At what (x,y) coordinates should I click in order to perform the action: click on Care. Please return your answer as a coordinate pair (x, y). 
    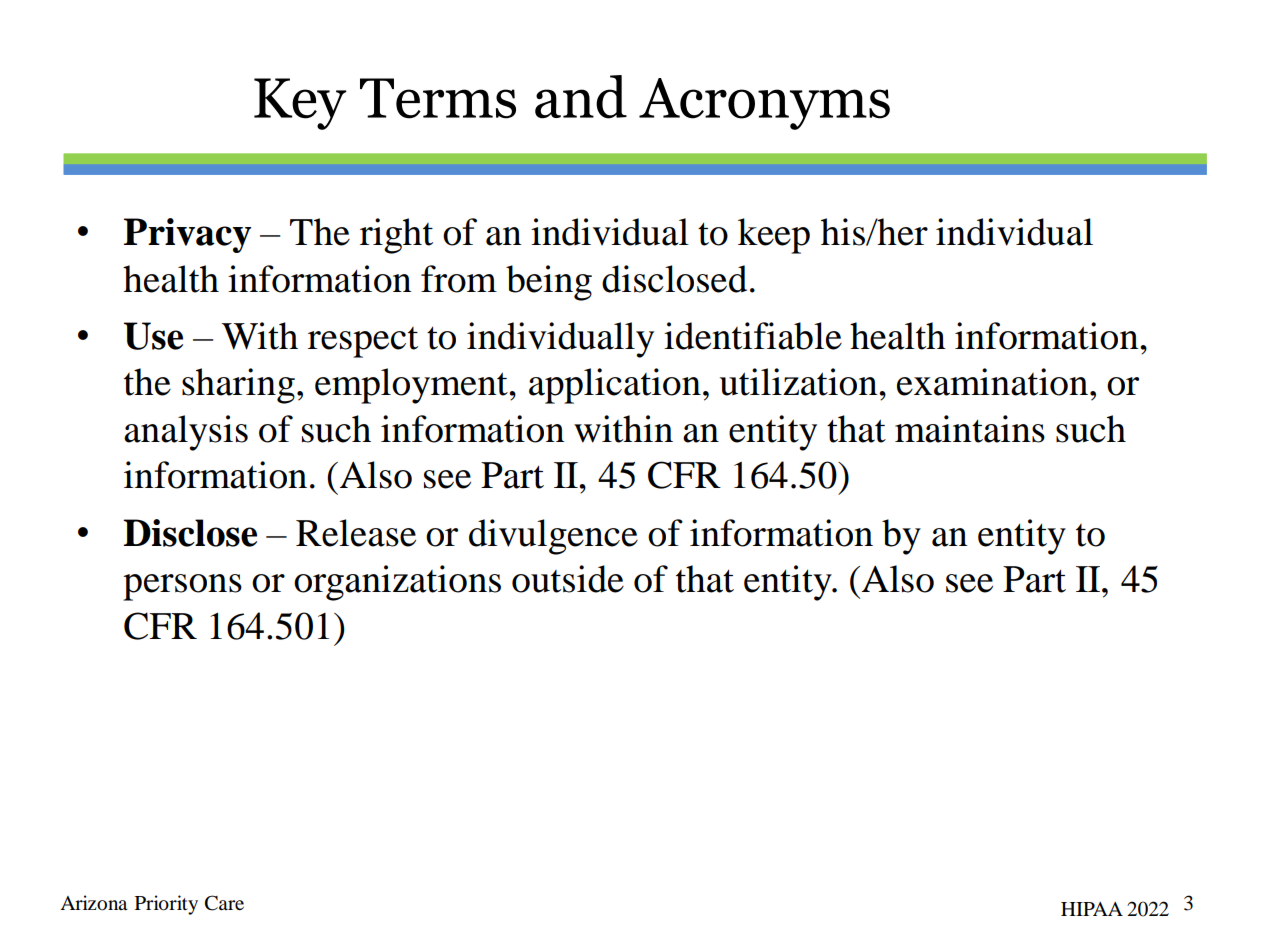
    Looking at the image, I should click on (224, 903).
